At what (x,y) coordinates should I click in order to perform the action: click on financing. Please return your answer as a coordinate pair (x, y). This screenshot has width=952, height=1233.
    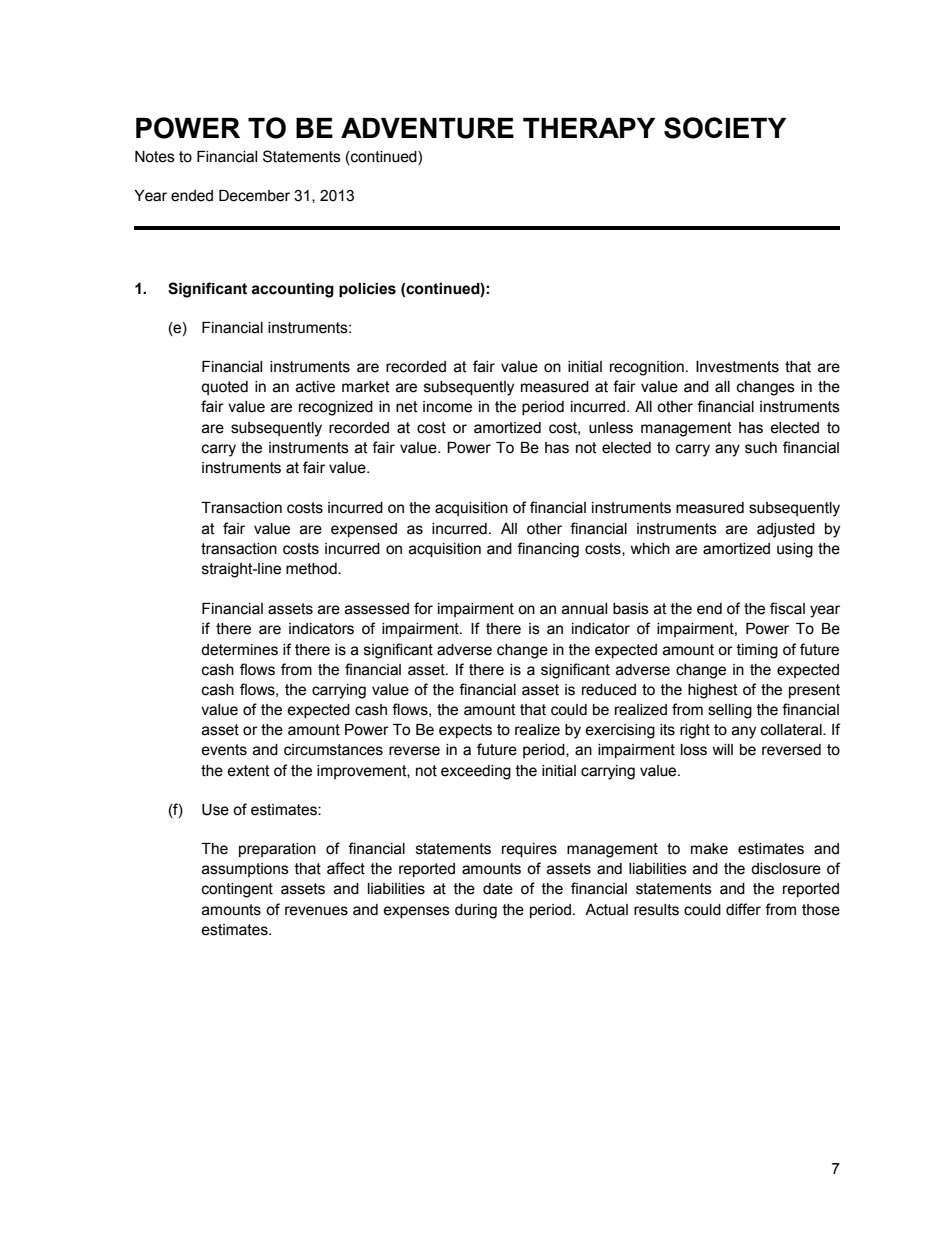
    Looking at the image, I should click on (548, 550).
